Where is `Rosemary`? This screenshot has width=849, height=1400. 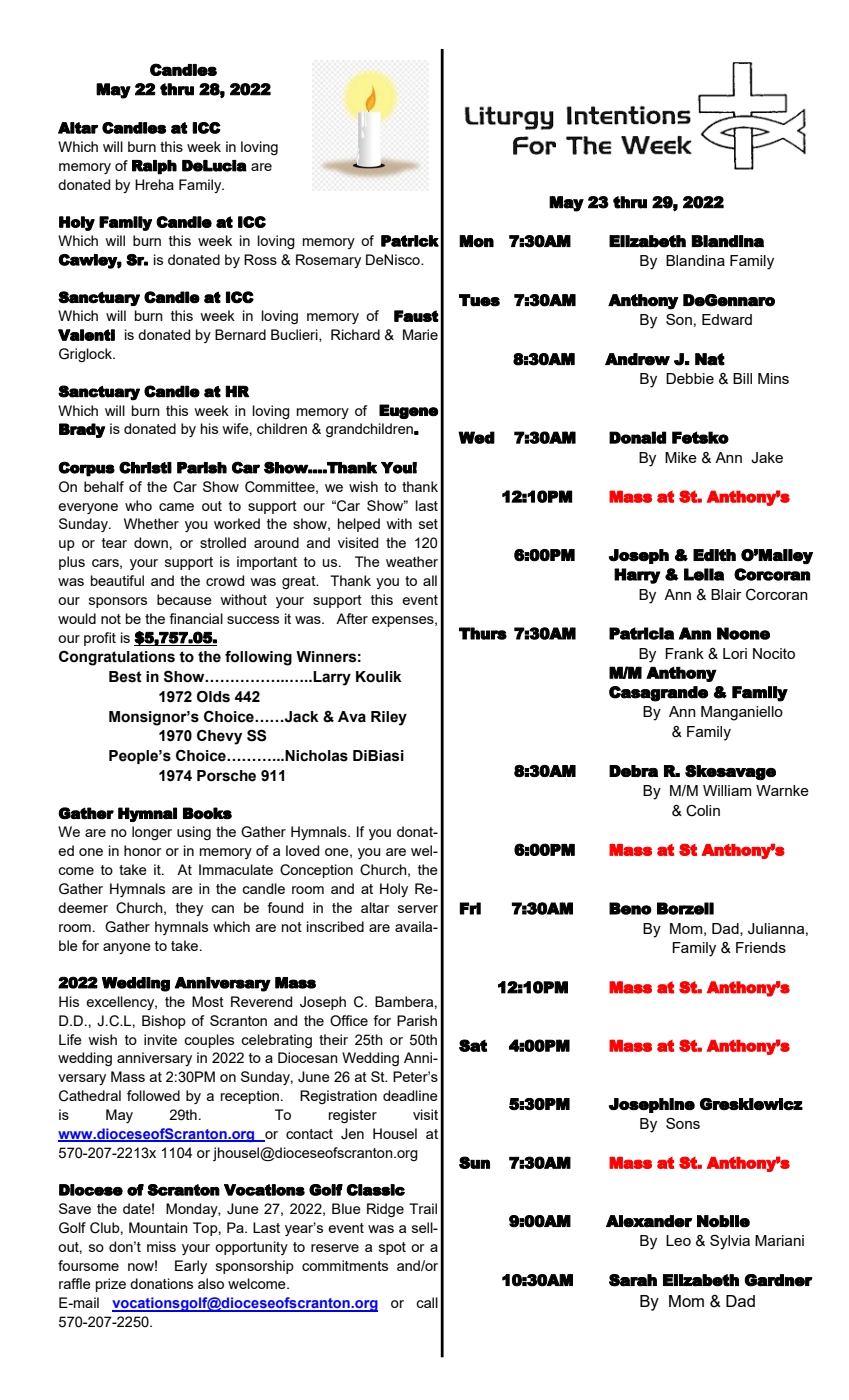 Rosemary is located at coordinates (328, 261).
